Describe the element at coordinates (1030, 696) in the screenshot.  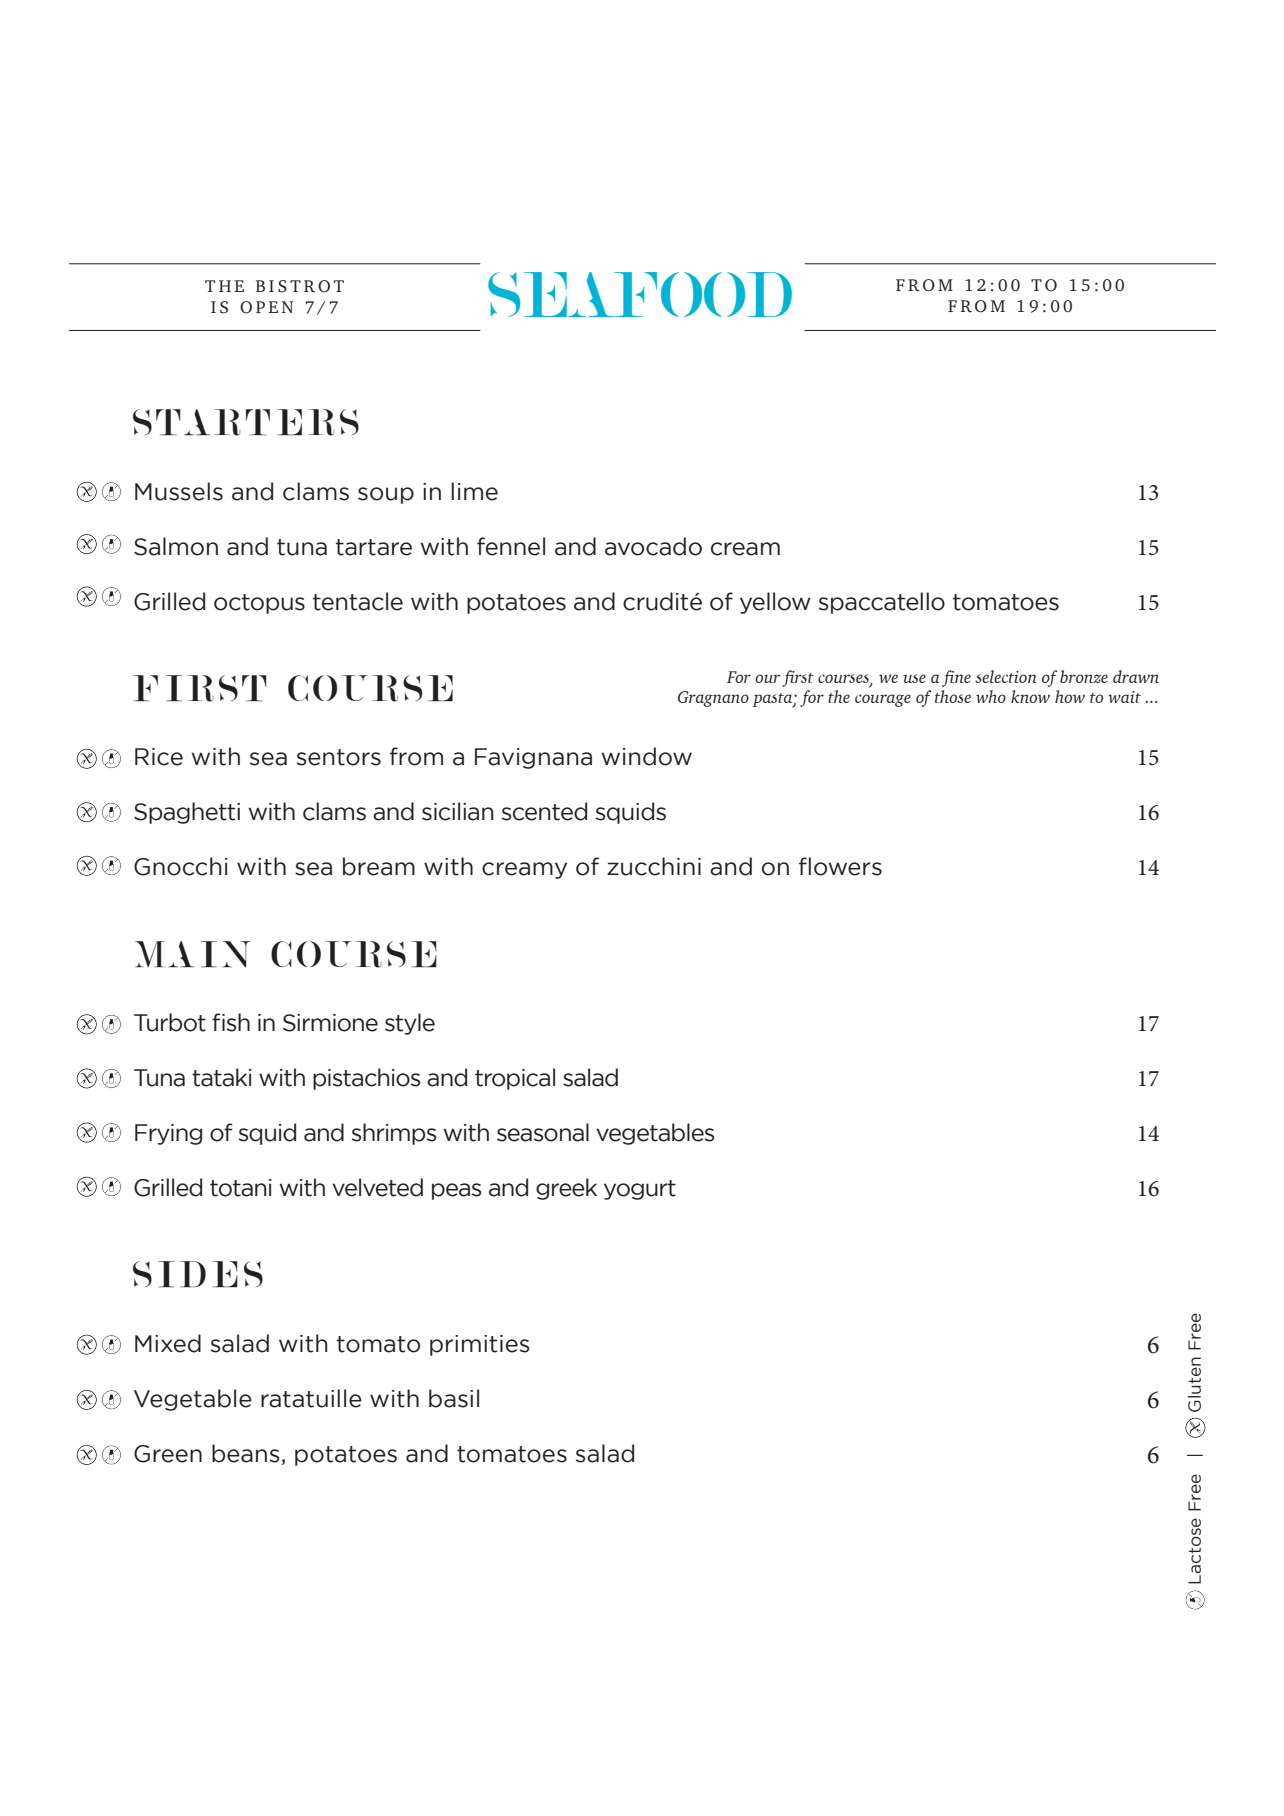
I see `know` at that location.
